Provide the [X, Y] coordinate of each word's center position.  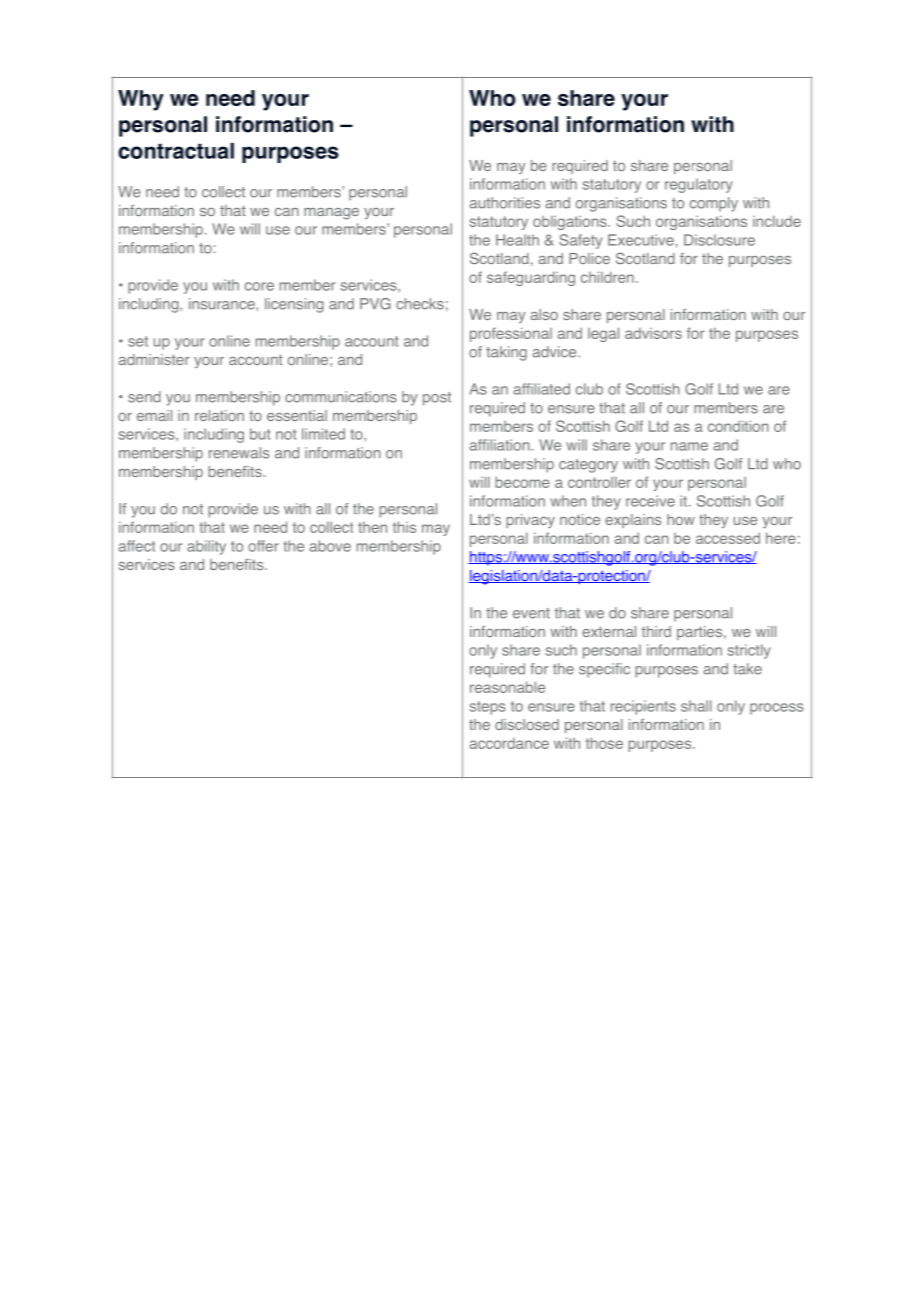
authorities [505, 203]
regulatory [699, 185]
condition [738, 426]
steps [487, 708]
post [437, 399]
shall [696, 706]
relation [219, 415]
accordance [509, 743]
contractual [176, 151]
